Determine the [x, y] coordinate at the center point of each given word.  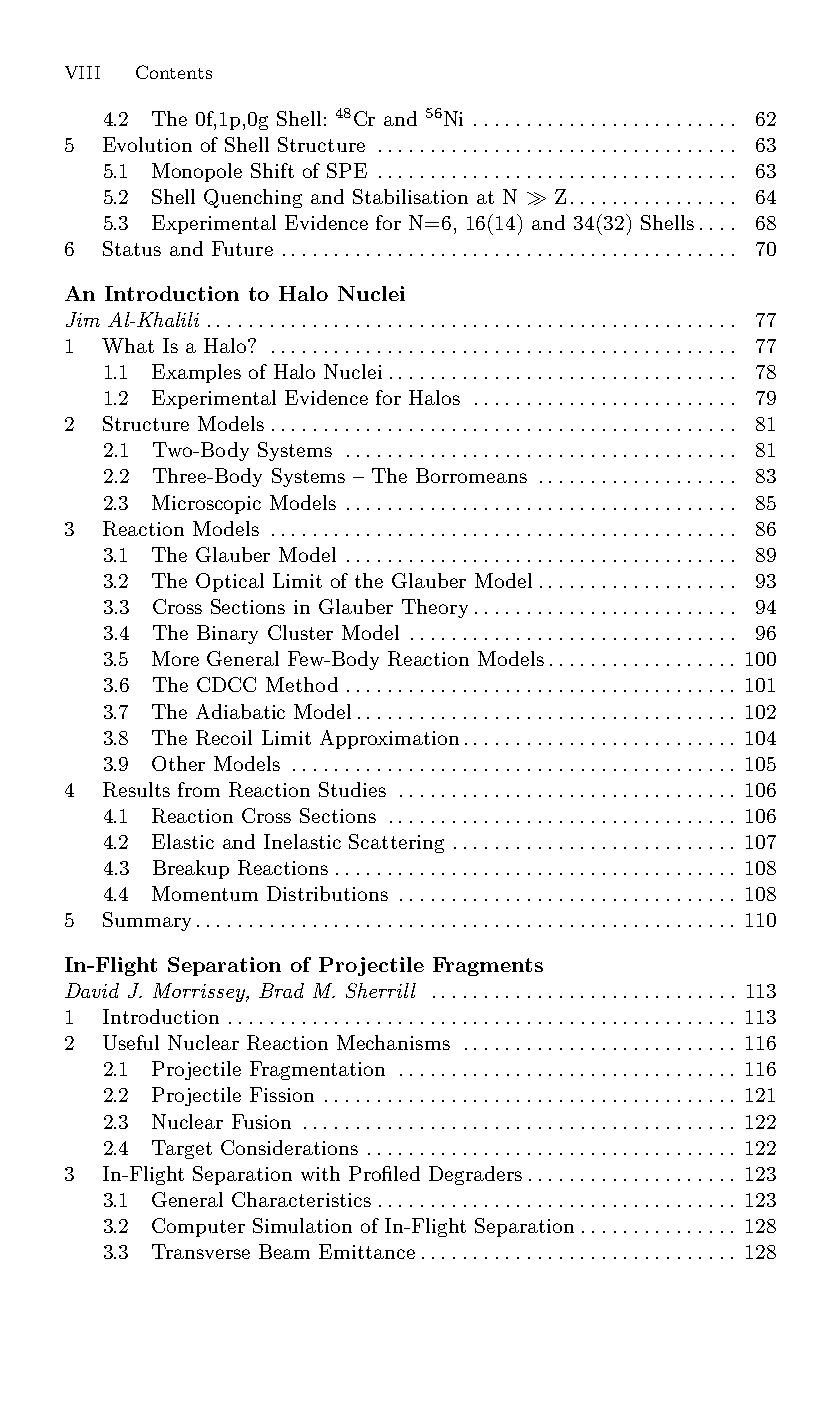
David [92, 990]
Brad [281, 990]
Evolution [147, 144]
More [175, 658]
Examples [196, 373]
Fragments [488, 966]
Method [302, 684]
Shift [272, 170]
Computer [198, 1227]
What [128, 345]
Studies [352, 789]
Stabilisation [410, 196]
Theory [435, 608]
